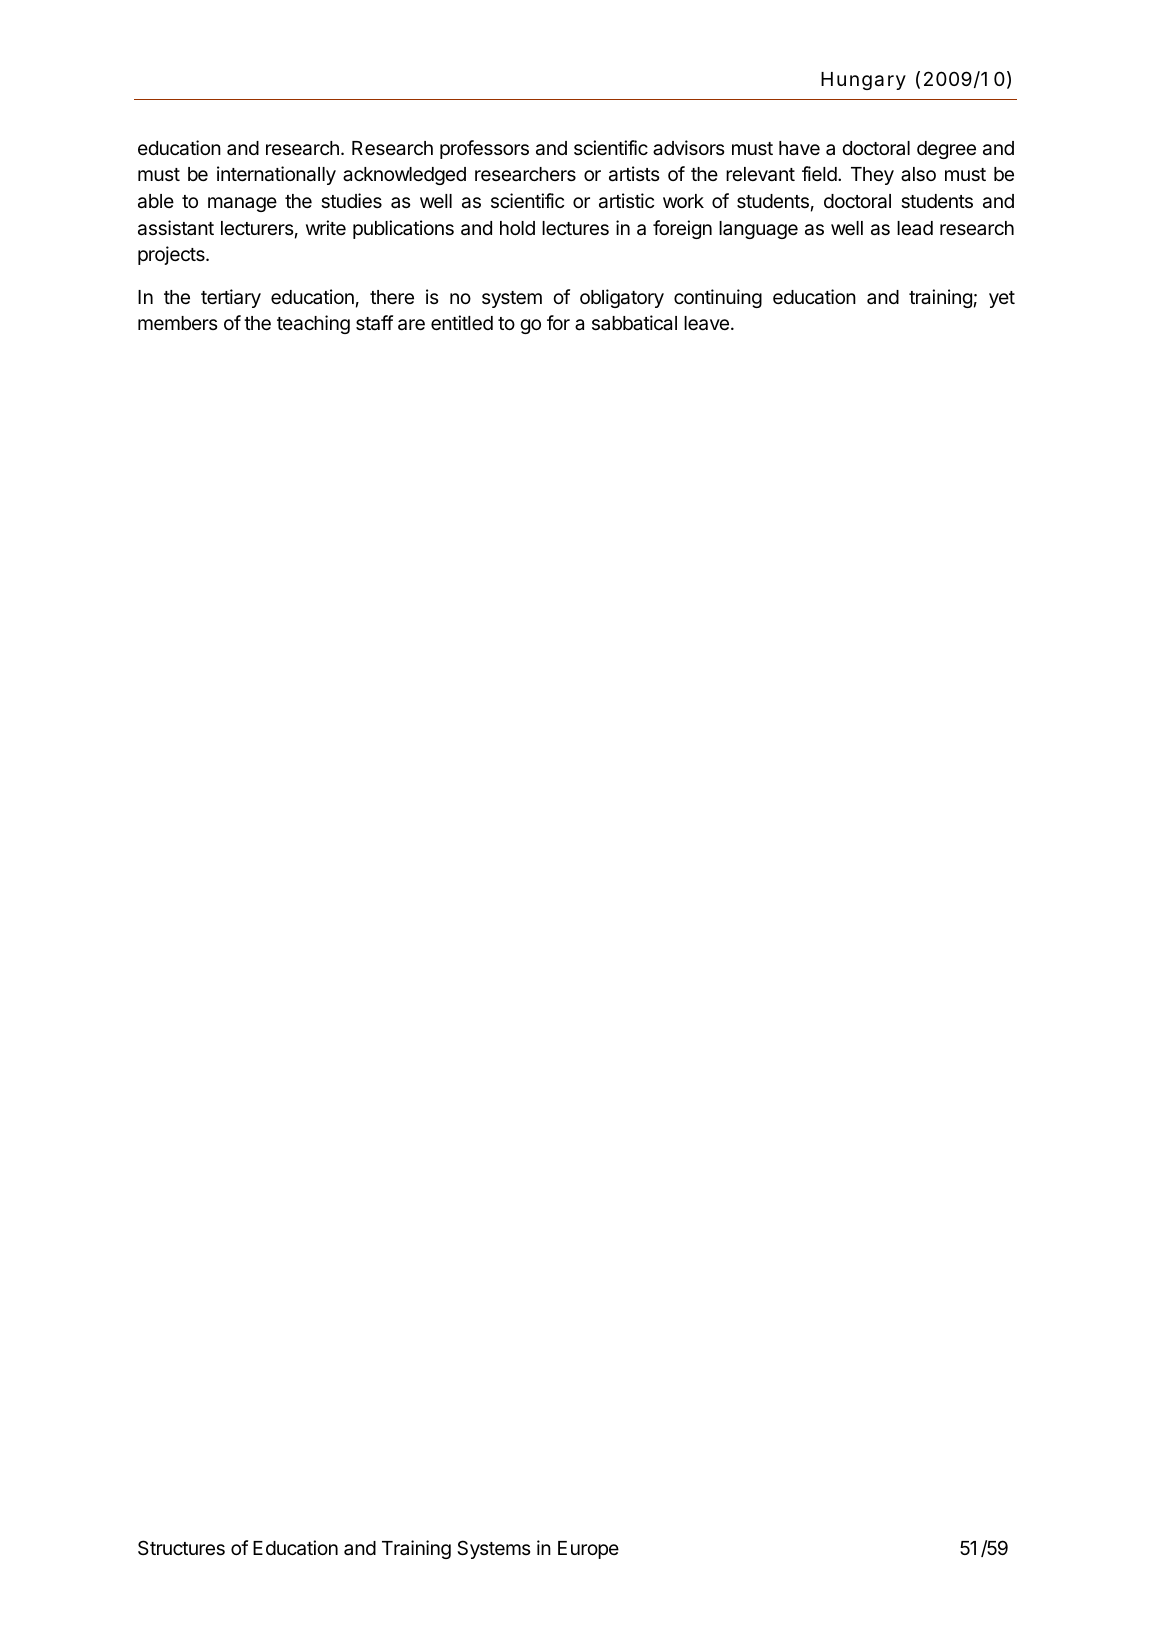 The height and width of the page is (1629, 1151). What do you see at coordinates (575, 228) in the page?
I see `lectures` at bounding box center [575, 228].
